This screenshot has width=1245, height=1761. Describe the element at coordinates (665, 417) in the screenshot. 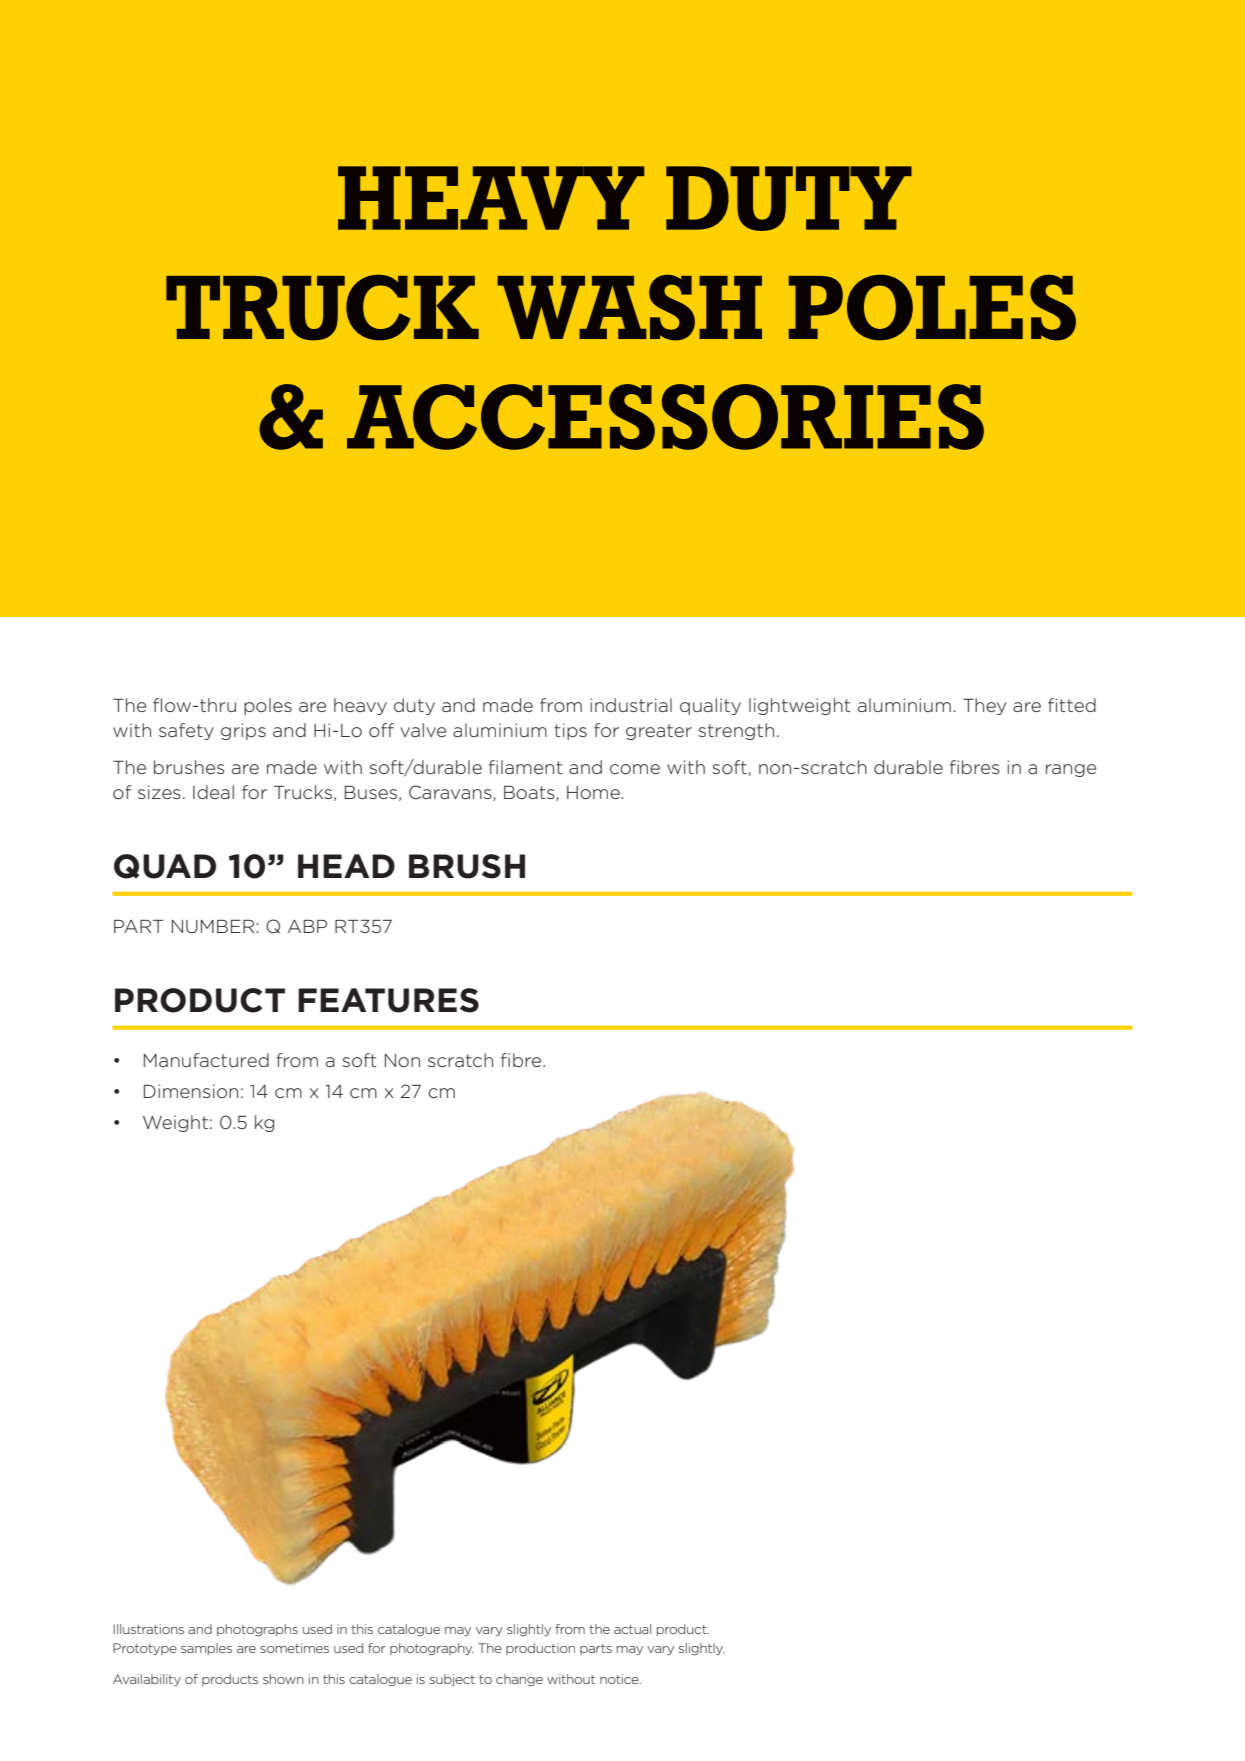

I see `ACCESSORIES` at that location.
